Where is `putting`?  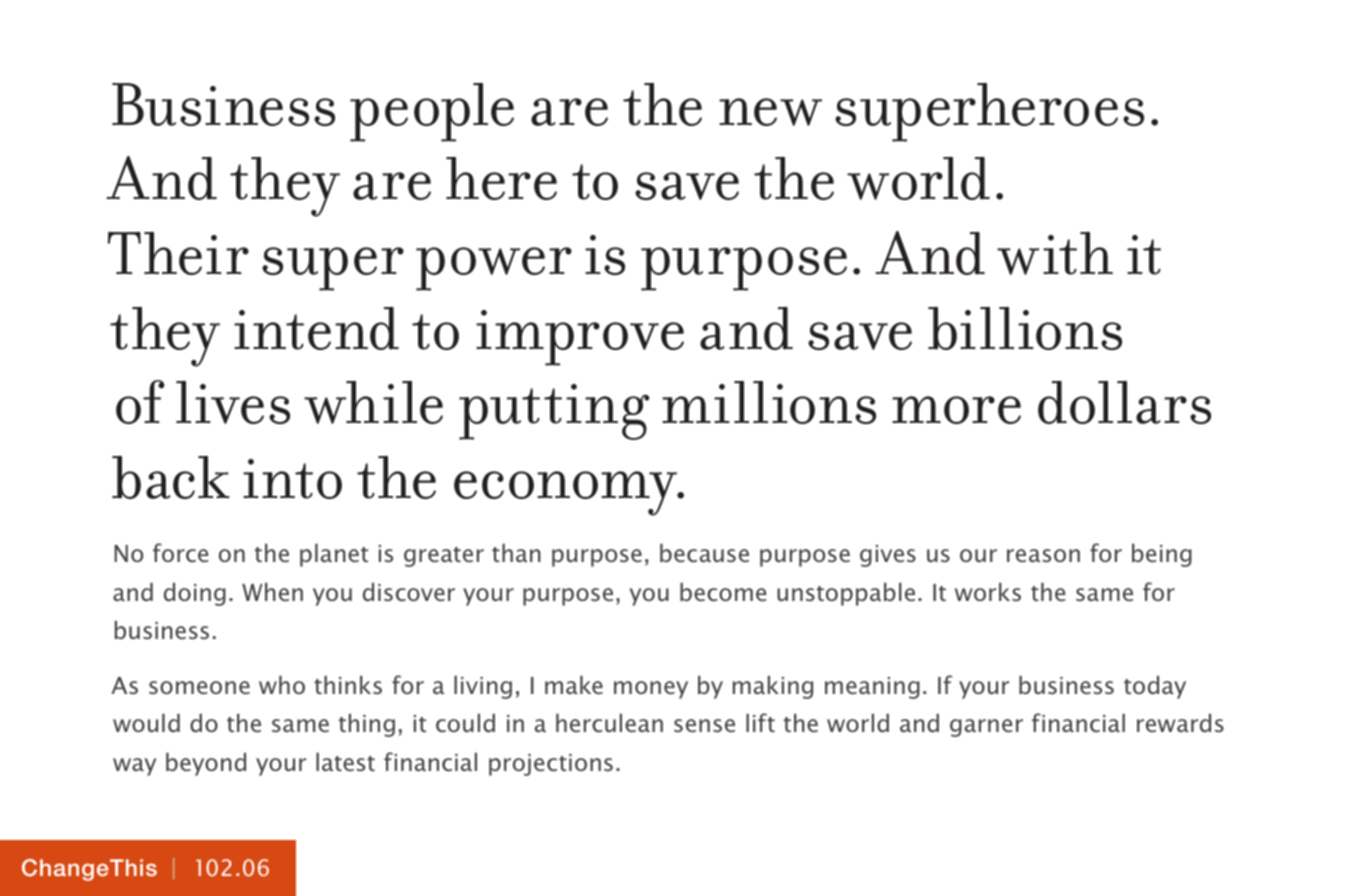
putting is located at coordinates (554, 412).
